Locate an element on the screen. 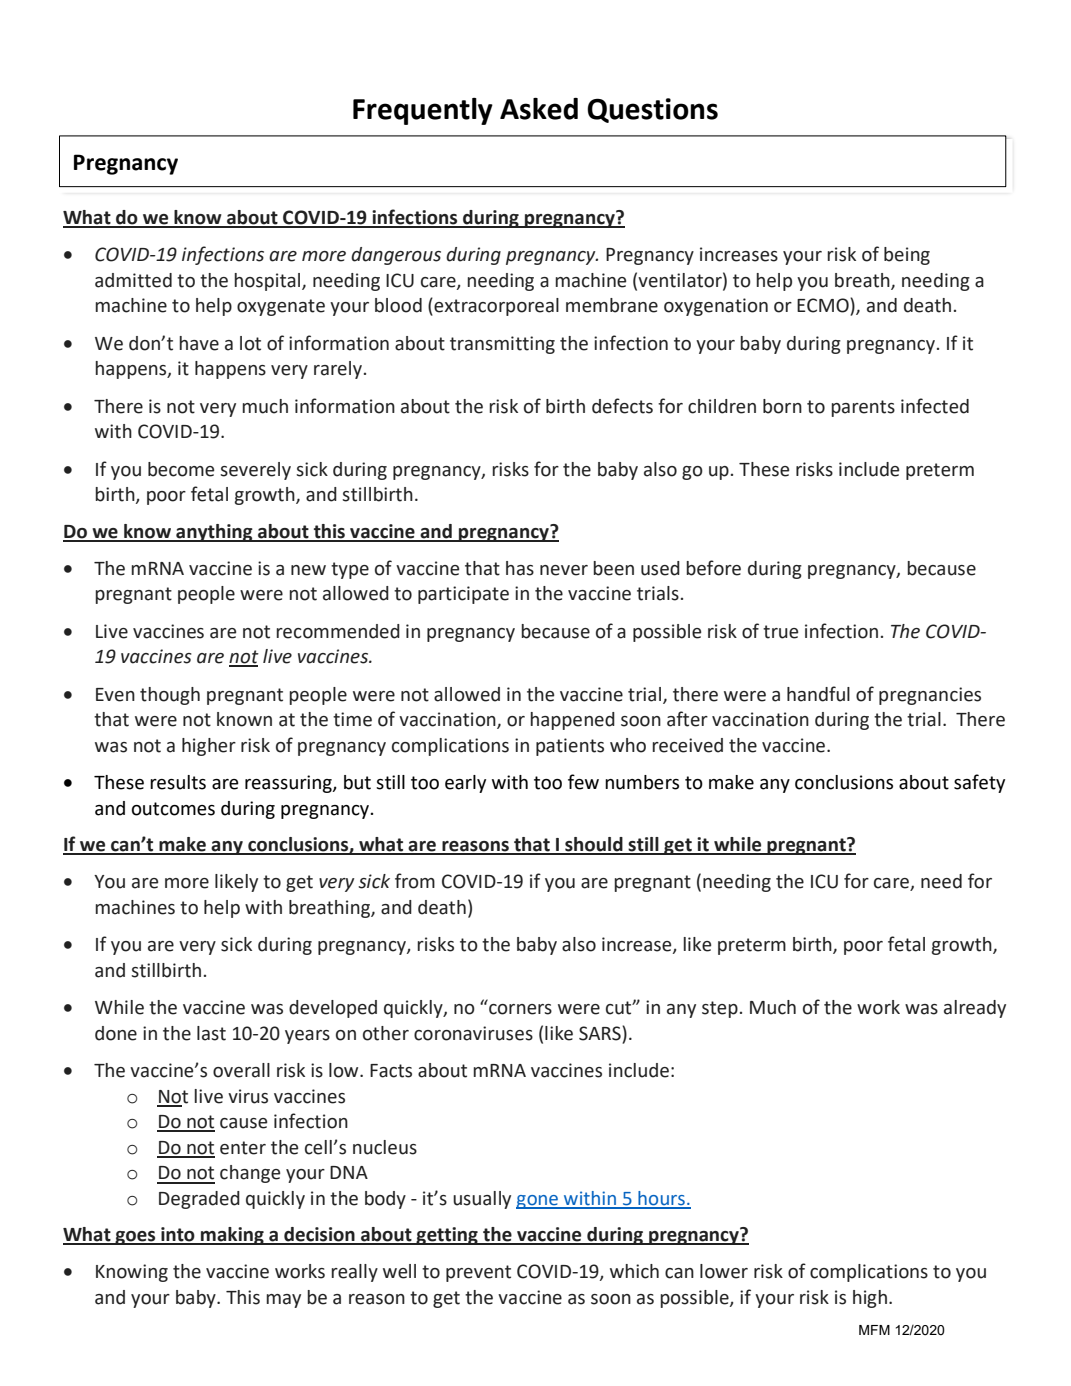 This screenshot has width=1071, height=1386. Asked is located at coordinates (539, 109).
